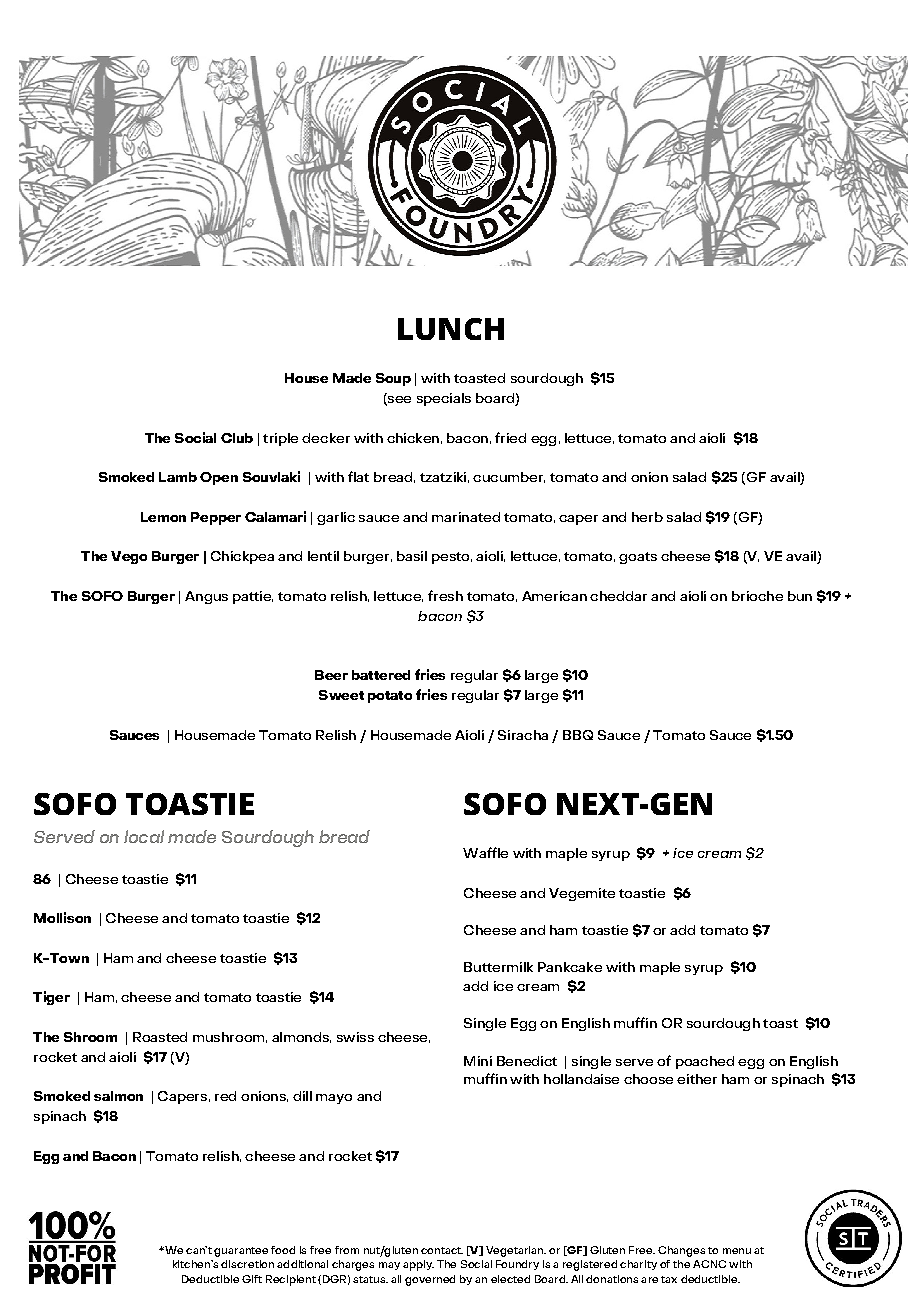 This screenshot has height=1309, width=924. Describe the element at coordinates (144, 836) in the screenshot. I see `local` at that location.
